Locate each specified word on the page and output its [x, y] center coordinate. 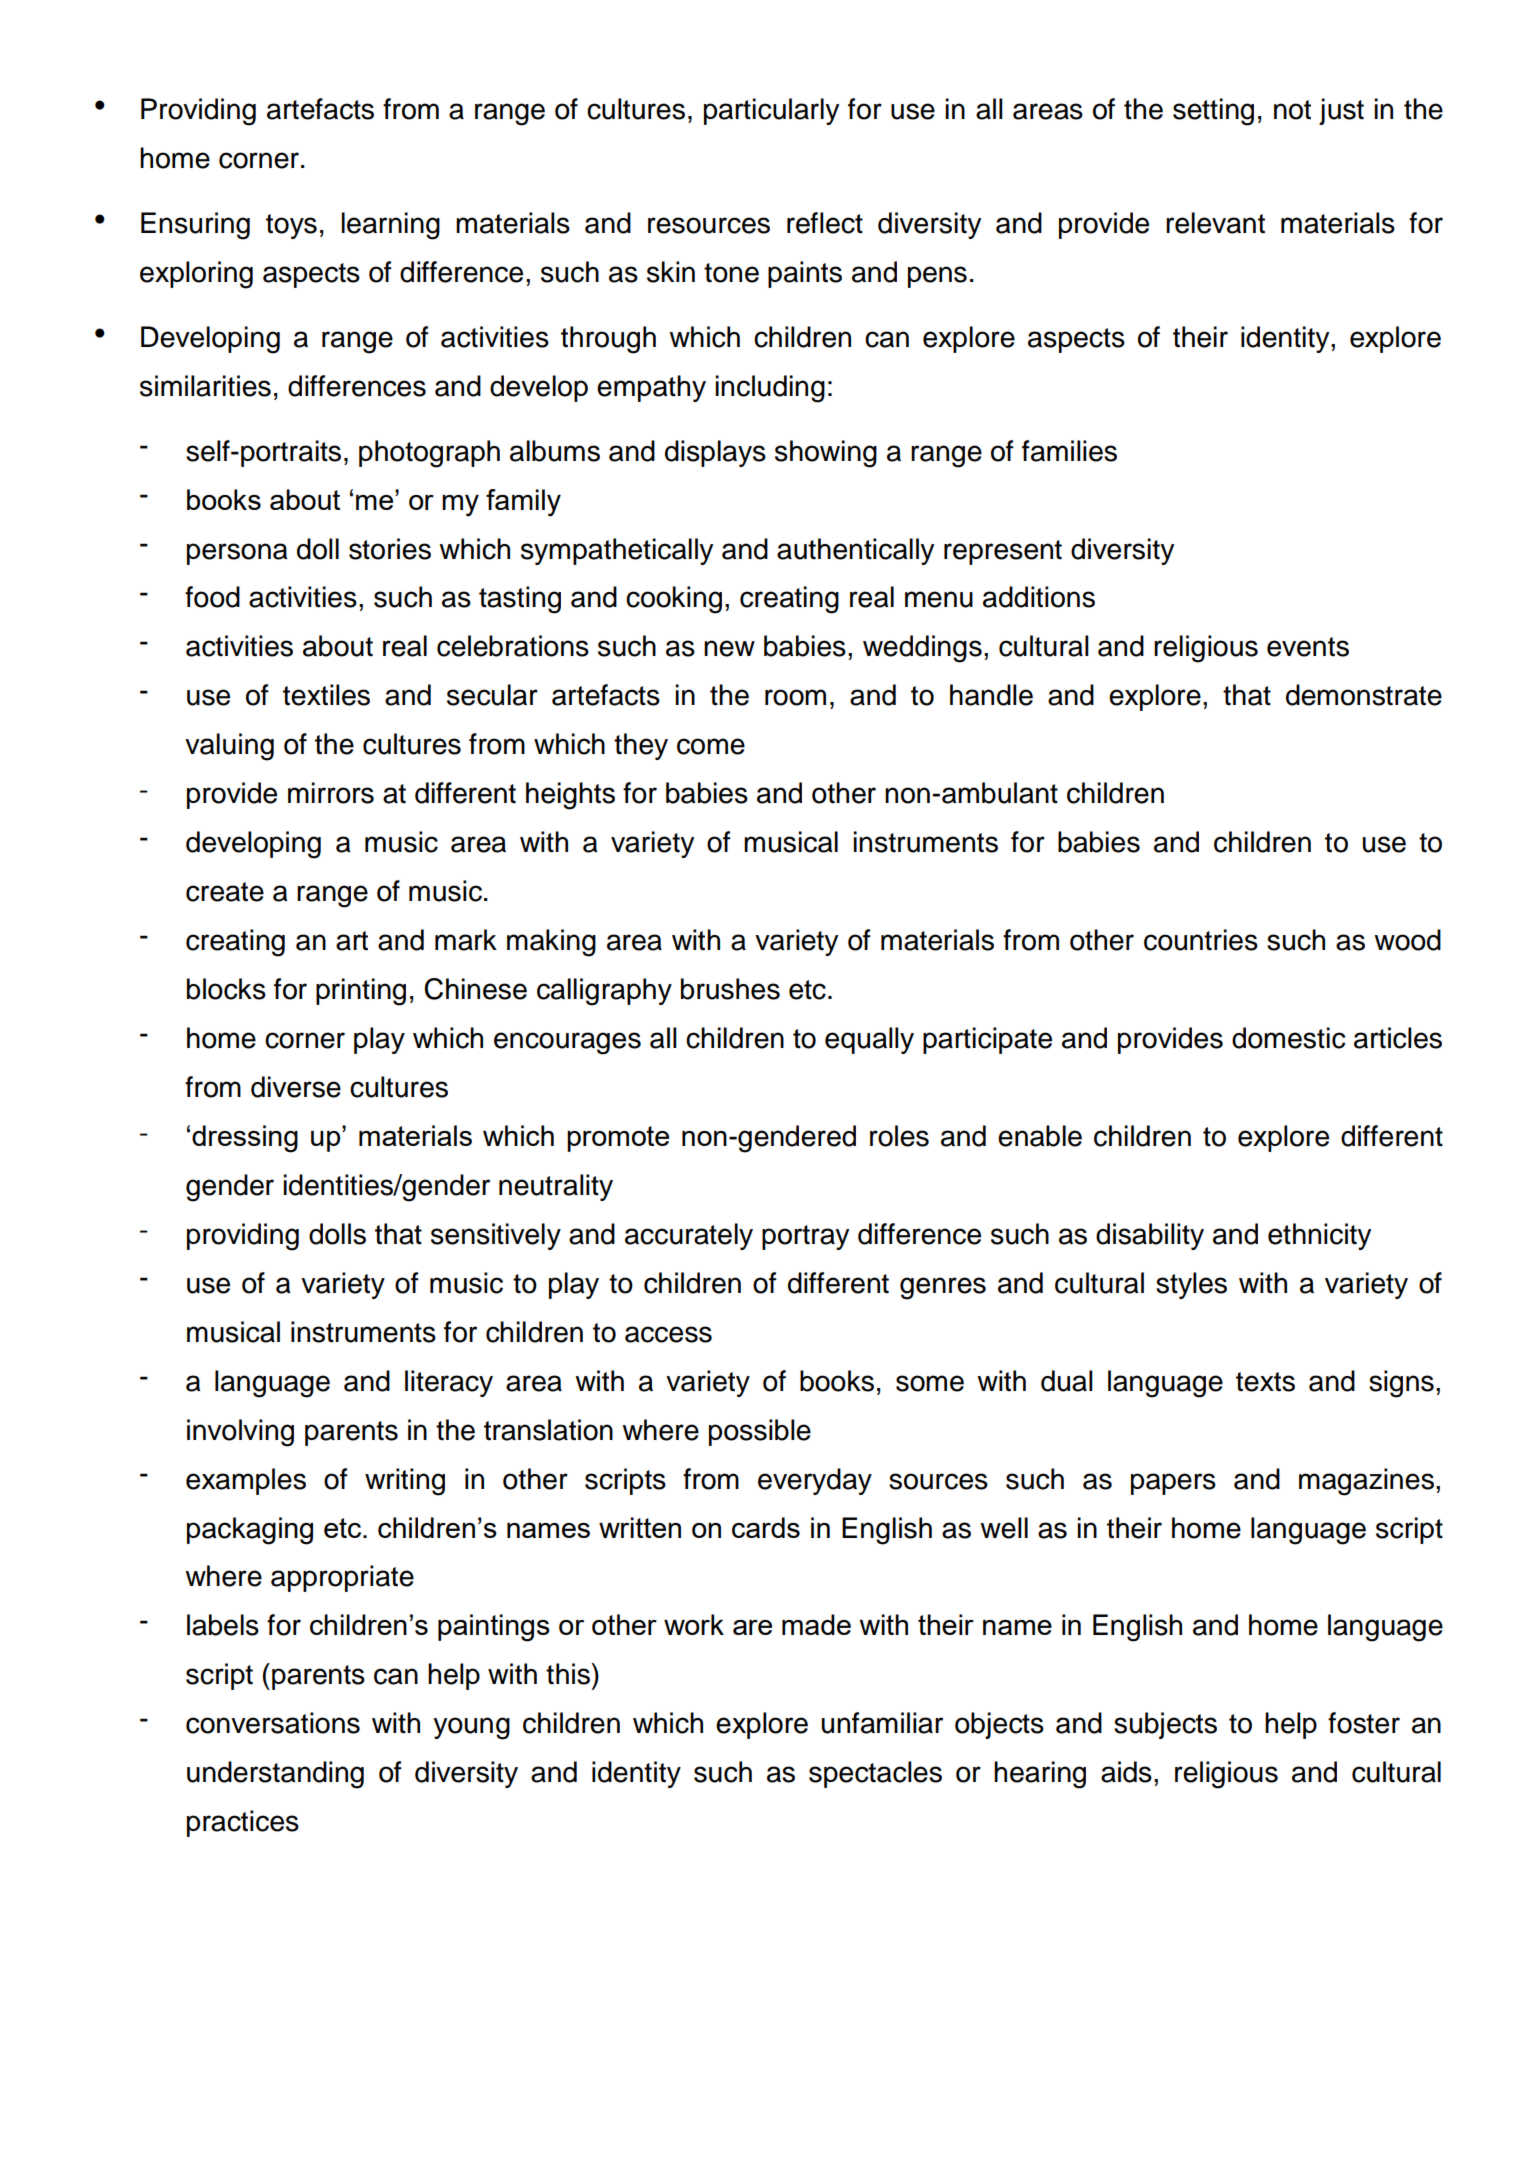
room [795, 697]
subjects [1165, 1725]
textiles [326, 695]
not [1292, 110]
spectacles [875, 1774]
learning [390, 226]
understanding [275, 1775]
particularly [771, 111]
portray [805, 1237]
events [1308, 647]
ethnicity [1319, 1236]
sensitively [496, 1236]
